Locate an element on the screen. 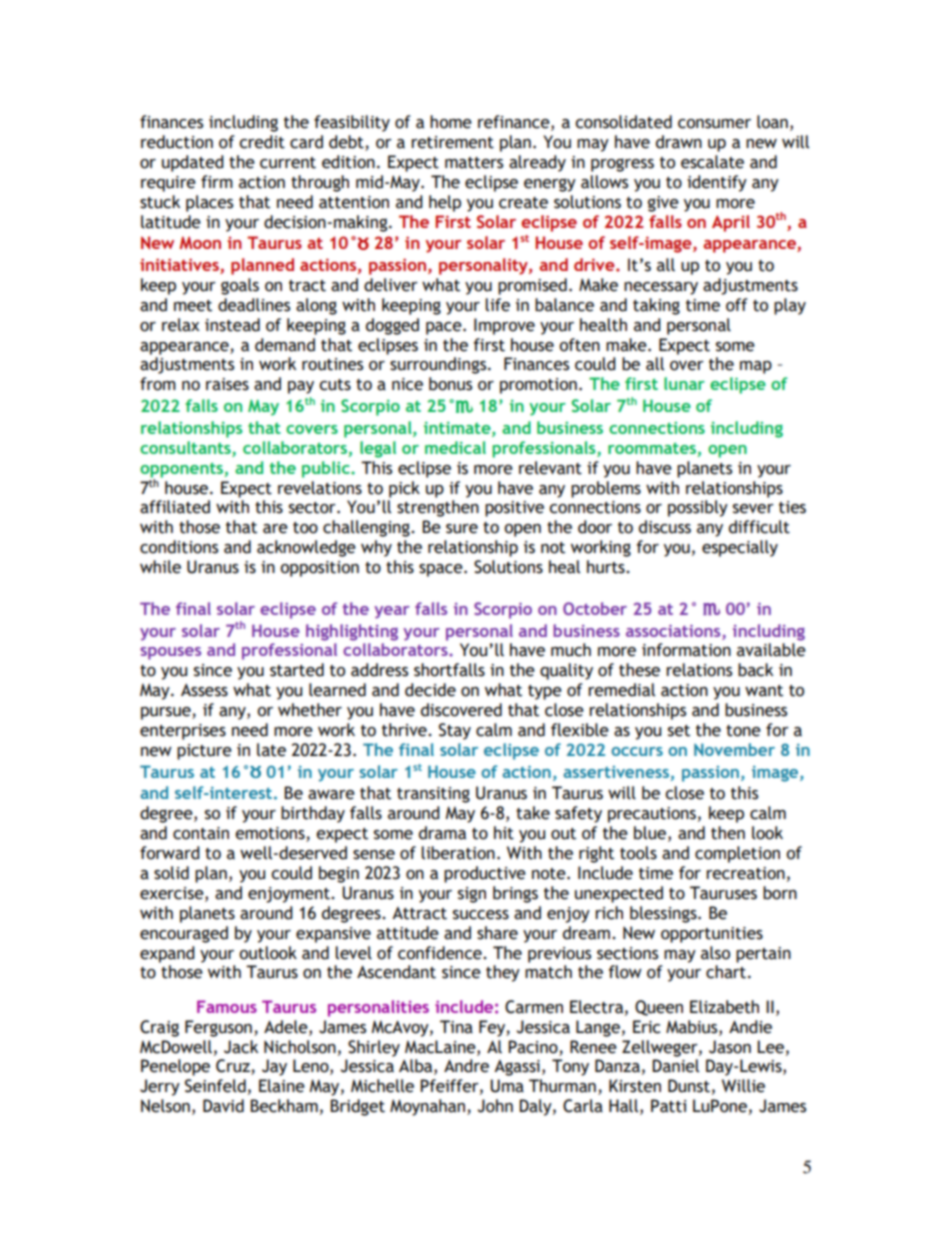 Image resolution: width=952 pixels, height=1233 pixels. medical is located at coordinates (455, 447).
